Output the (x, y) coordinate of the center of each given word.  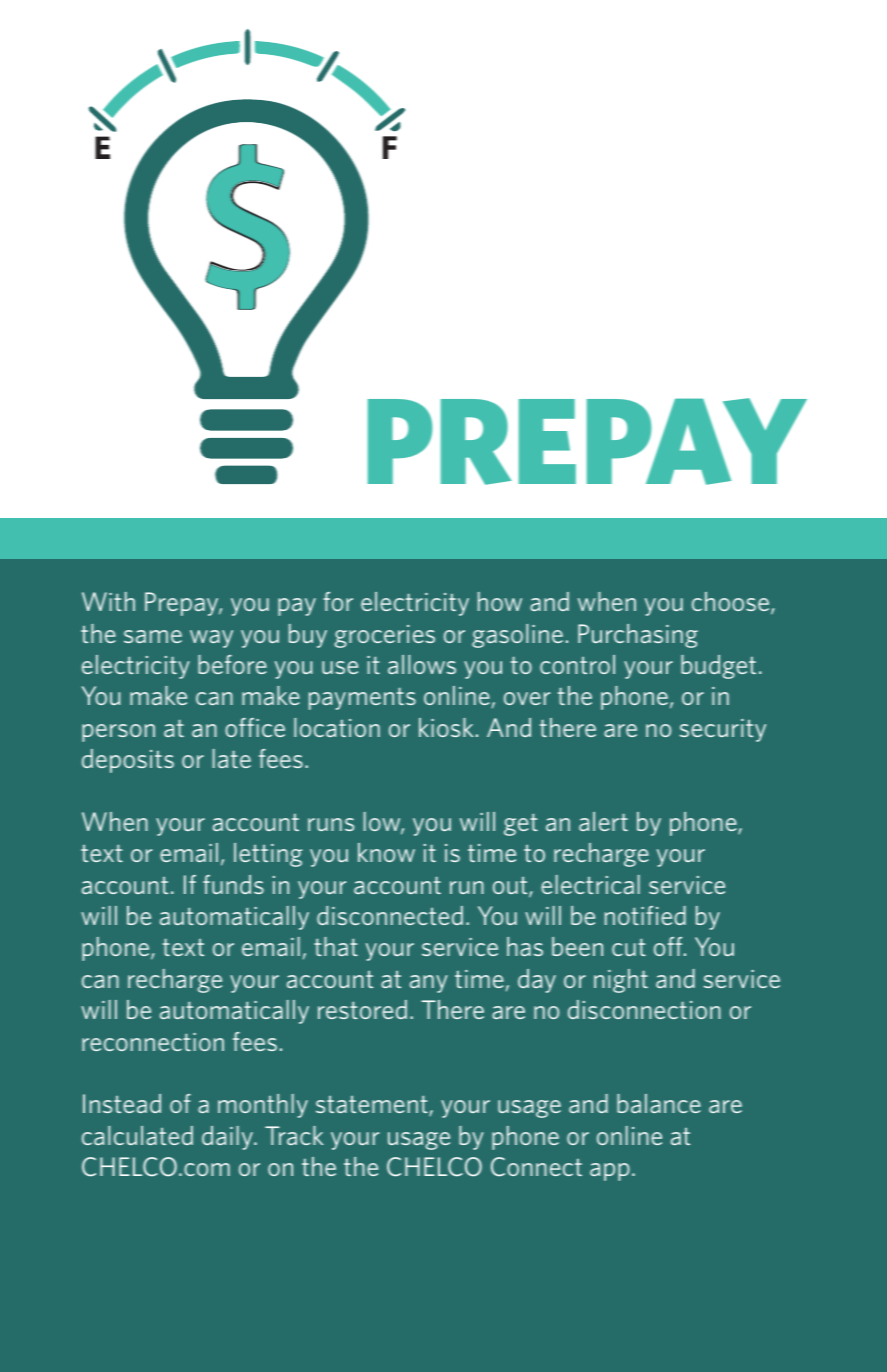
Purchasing (638, 636)
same (153, 636)
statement (373, 1105)
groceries (384, 636)
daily (228, 1138)
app (610, 1172)
